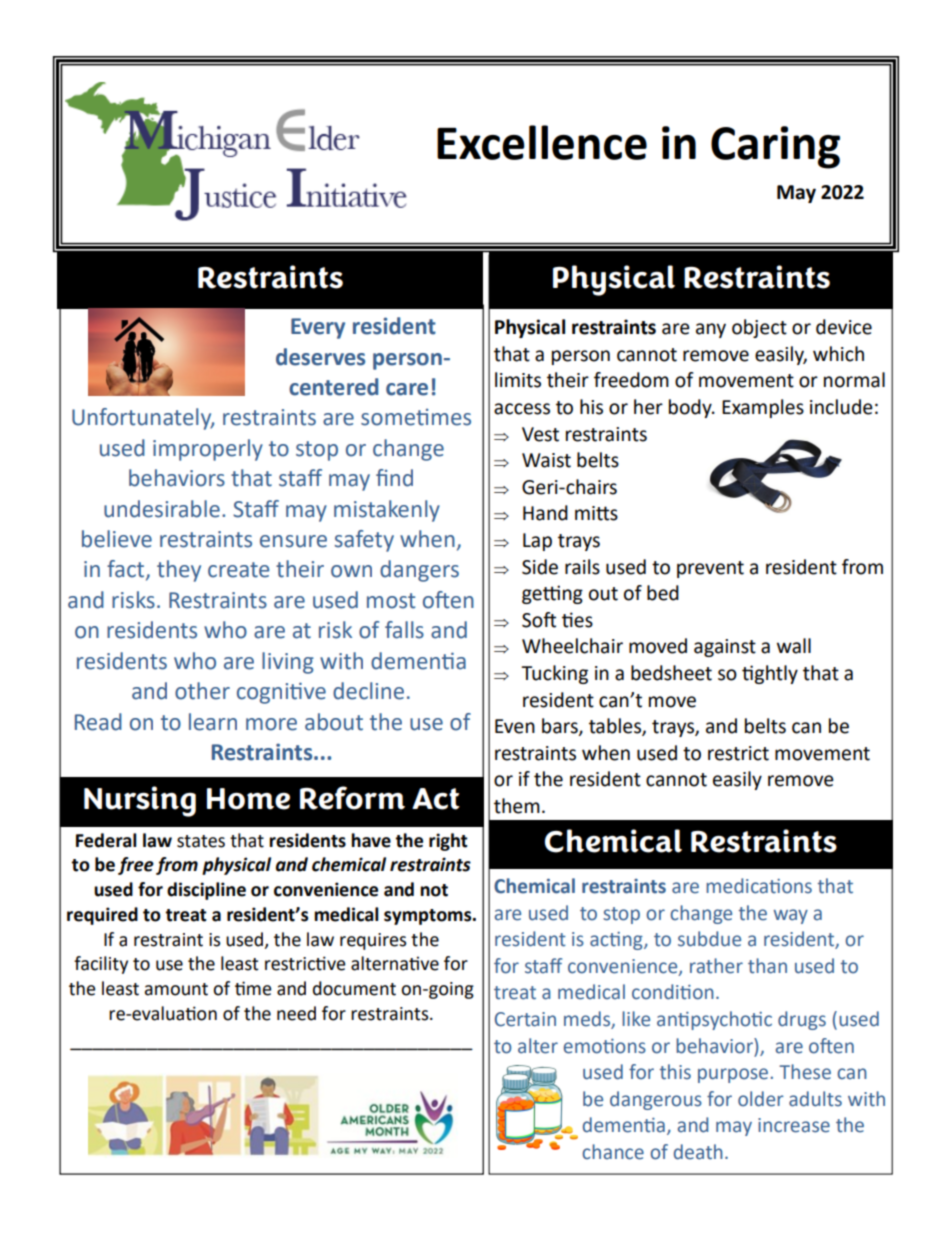 This image has width=952, height=1233. Describe the element at coordinates (320, 357) in the image. I see `deserves` at that location.
